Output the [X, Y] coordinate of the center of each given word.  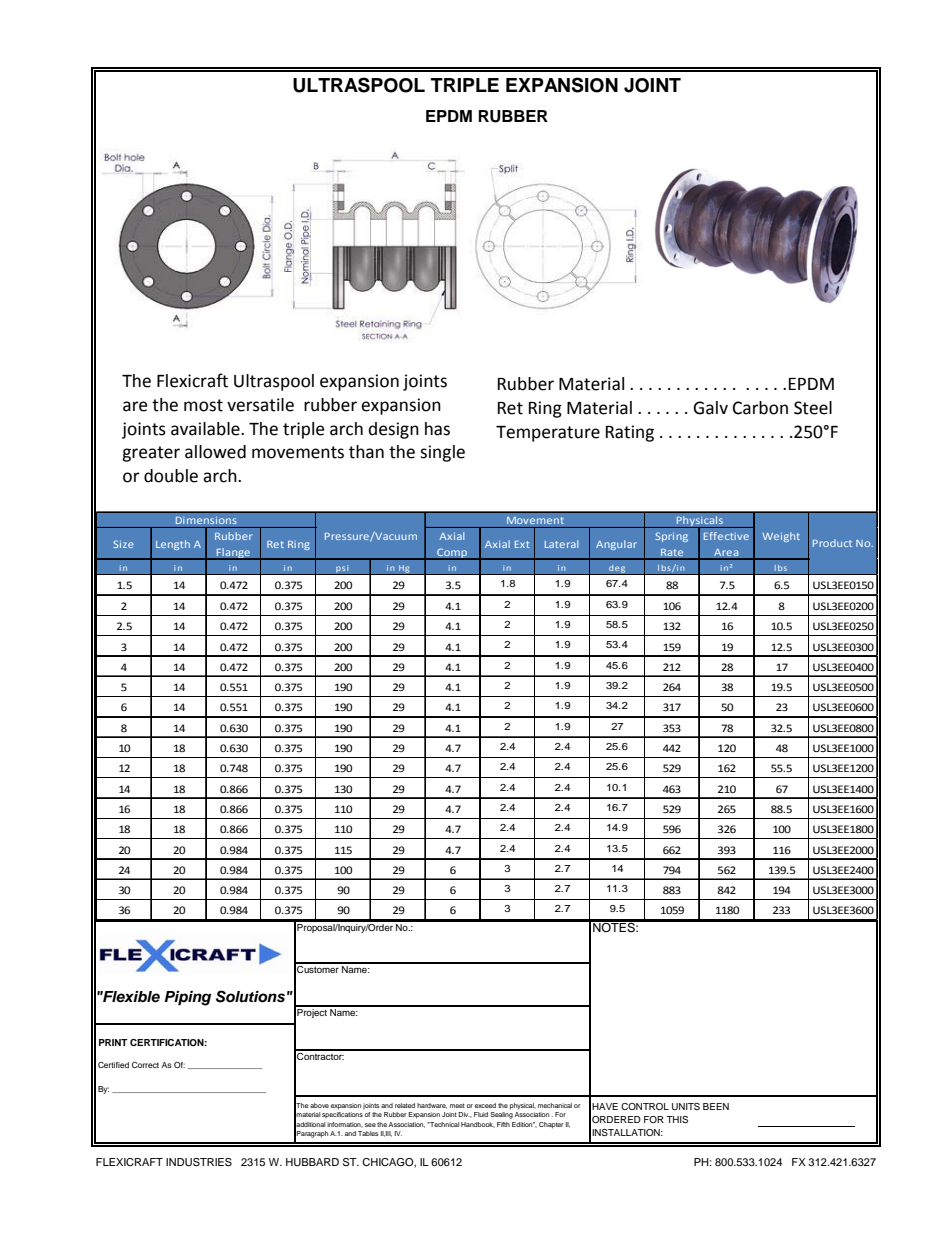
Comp [452, 554]
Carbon [760, 408]
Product [832, 543]
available [206, 429]
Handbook [478, 1125]
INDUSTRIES [199, 1162]
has [437, 429]
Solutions [250, 996]
